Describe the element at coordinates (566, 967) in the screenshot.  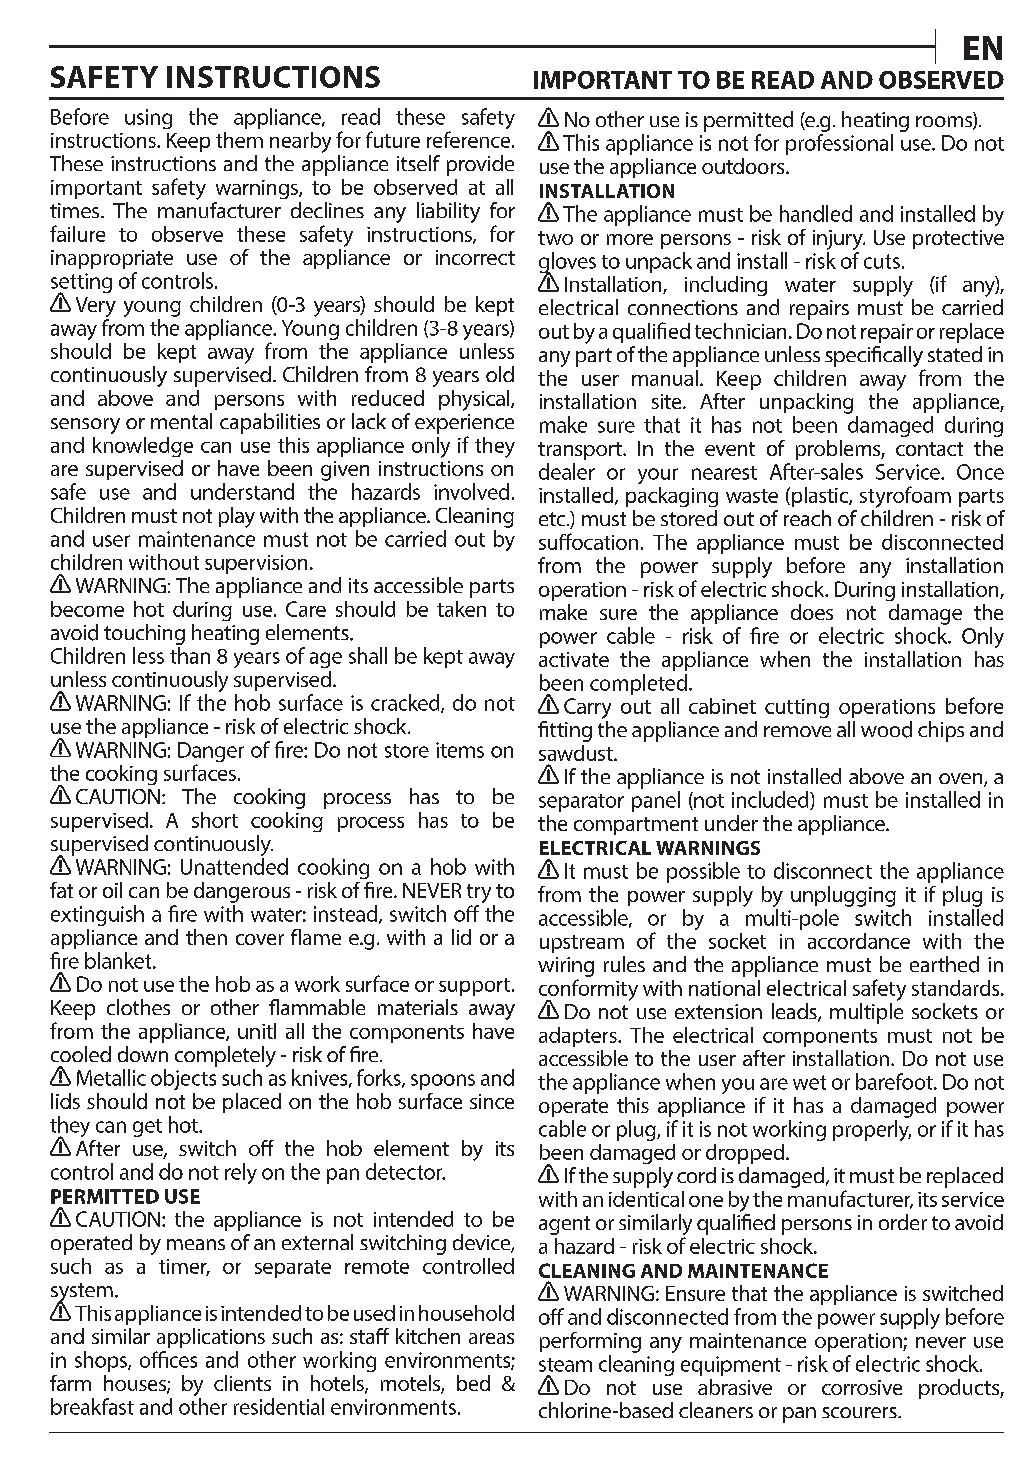
I see `wiring` at that location.
